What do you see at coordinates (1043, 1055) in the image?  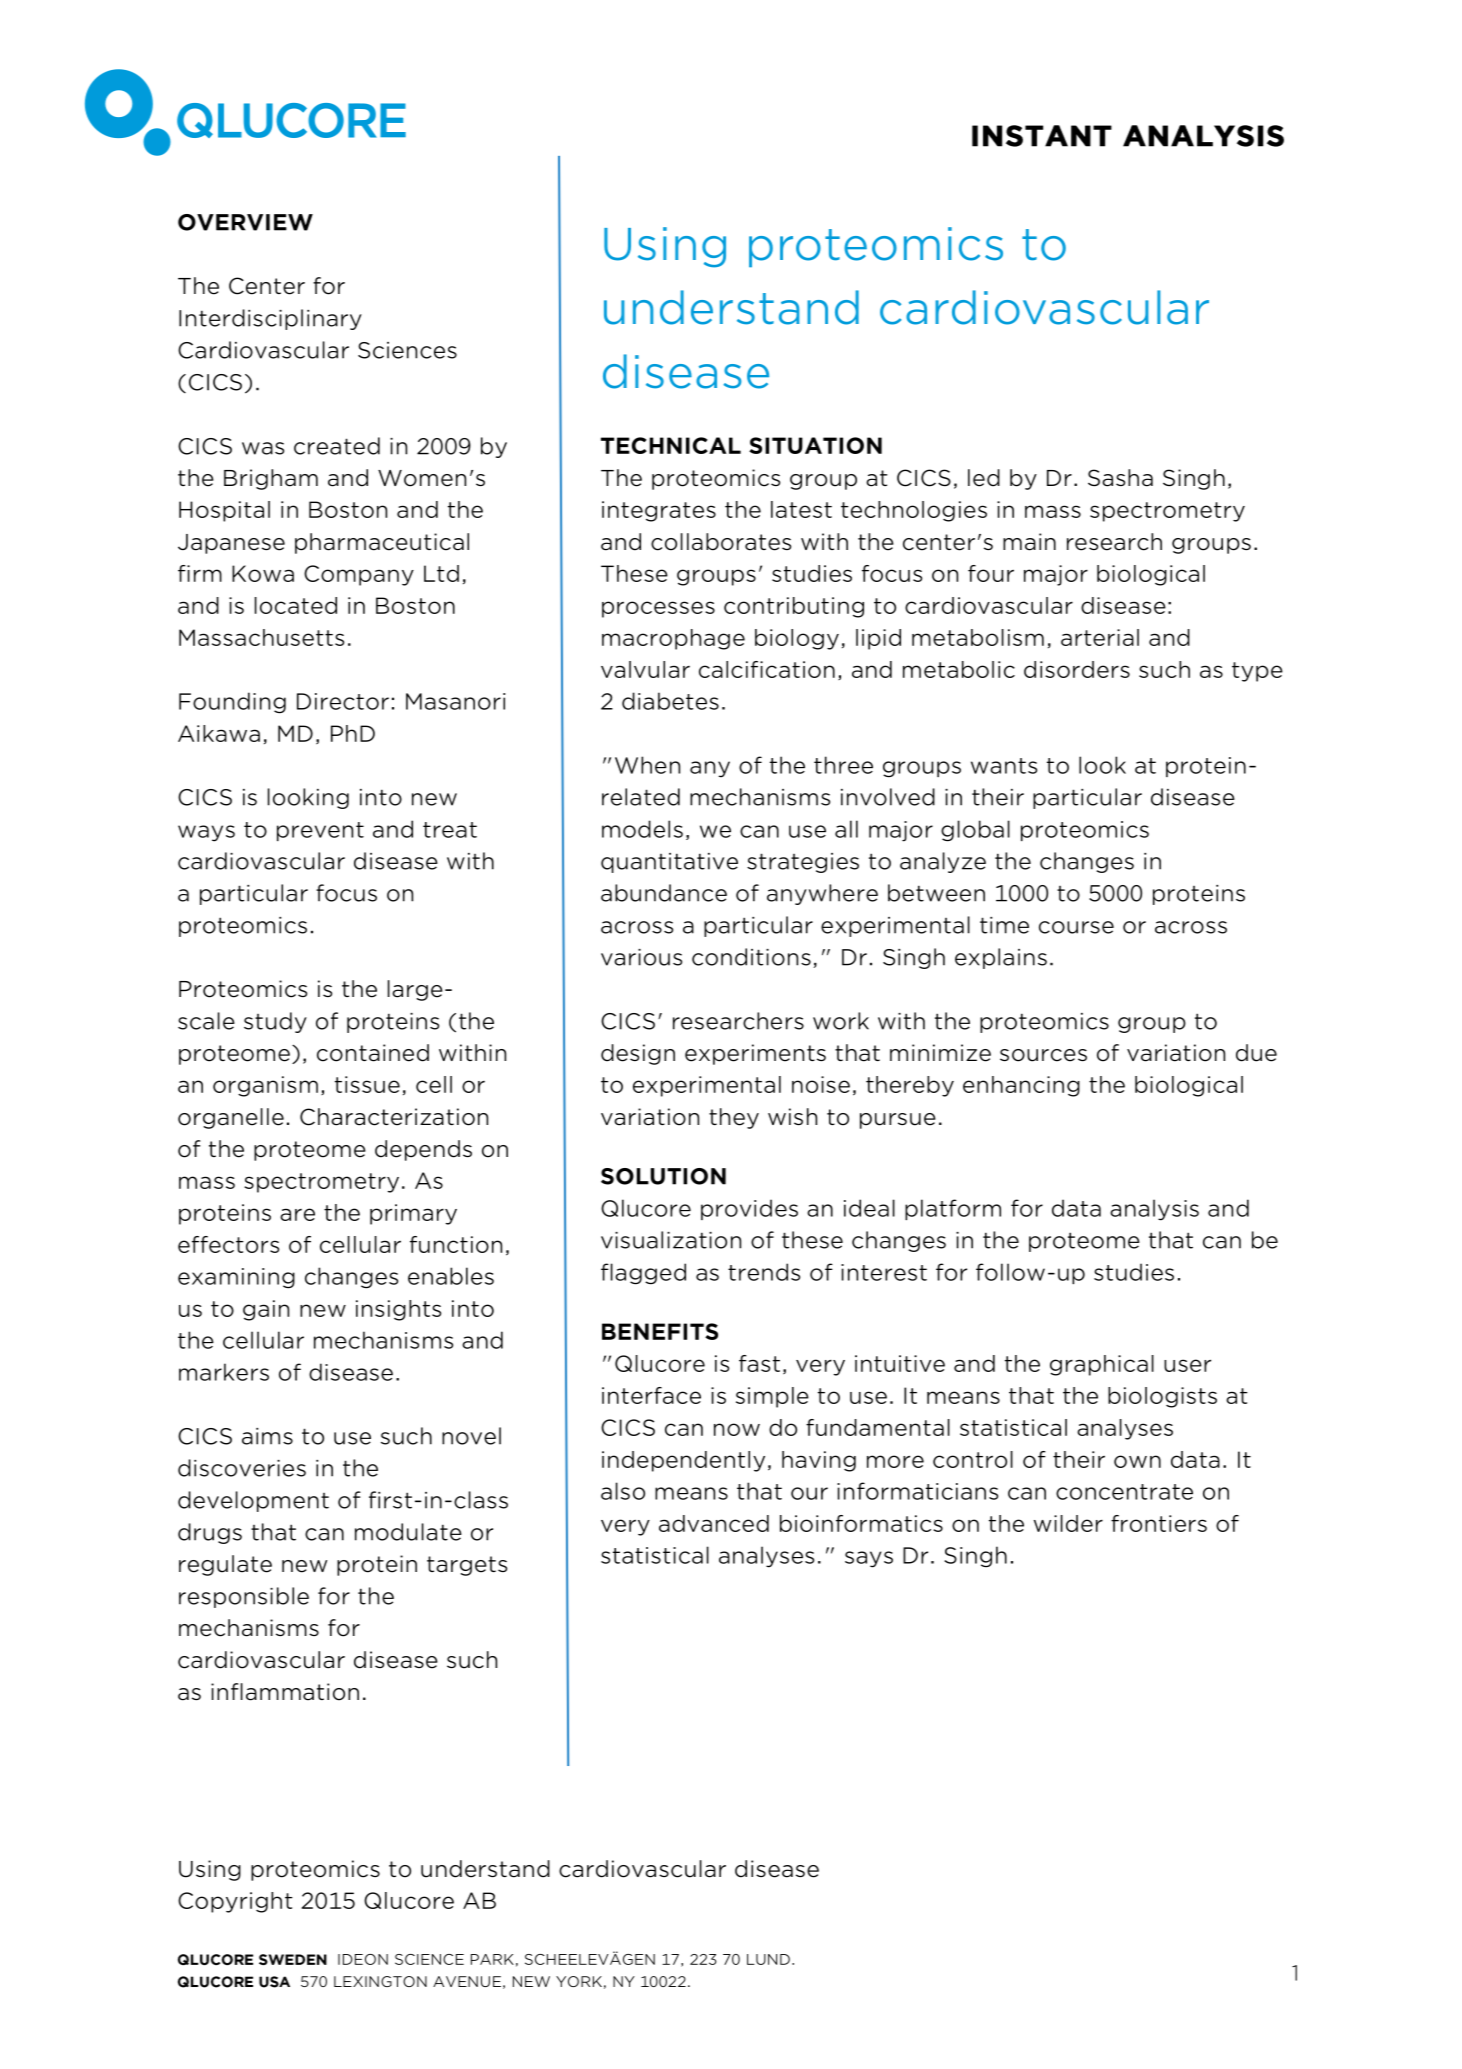 I see `sources` at bounding box center [1043, 1055].
